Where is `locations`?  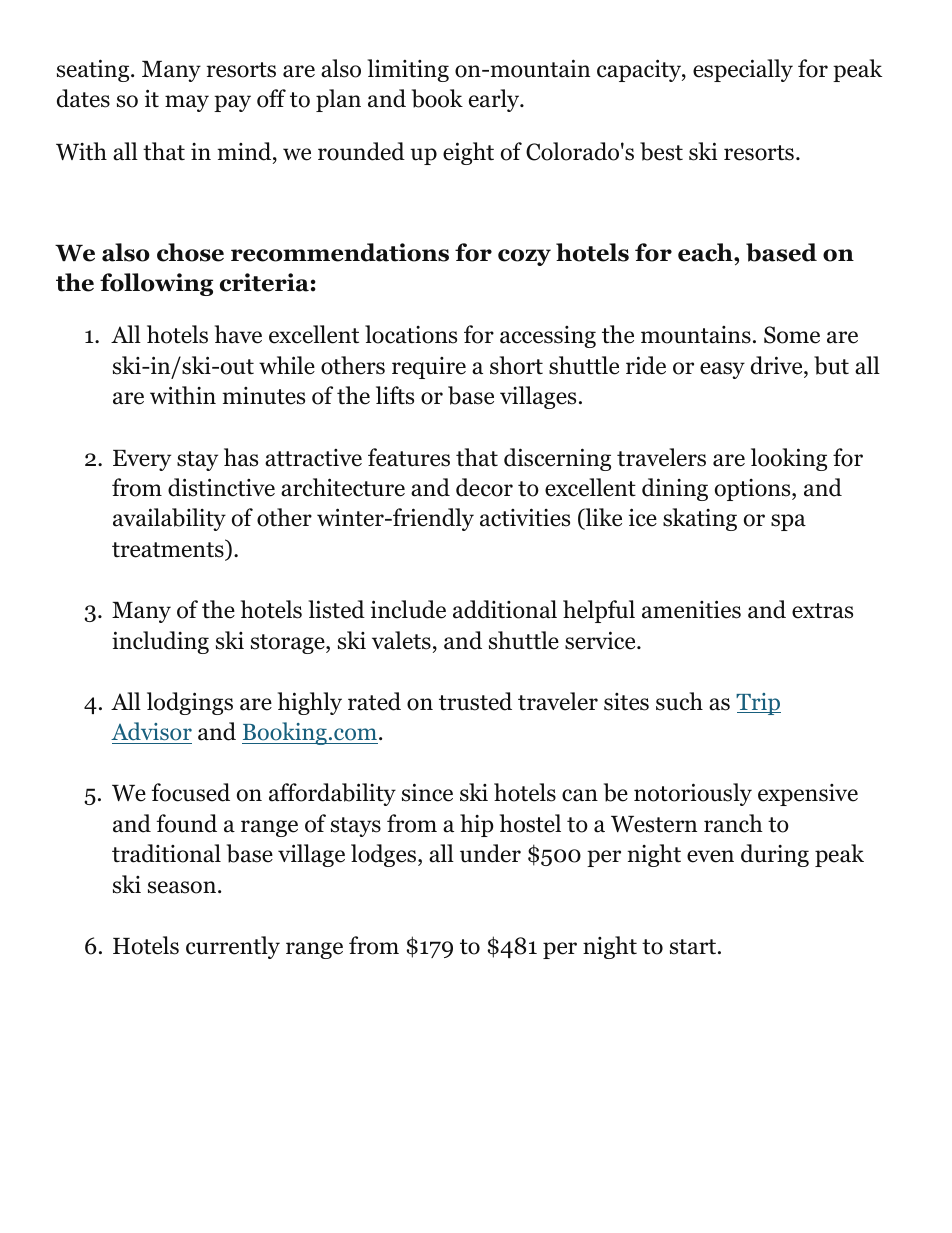 locations is located at coordinates (411, 334).
